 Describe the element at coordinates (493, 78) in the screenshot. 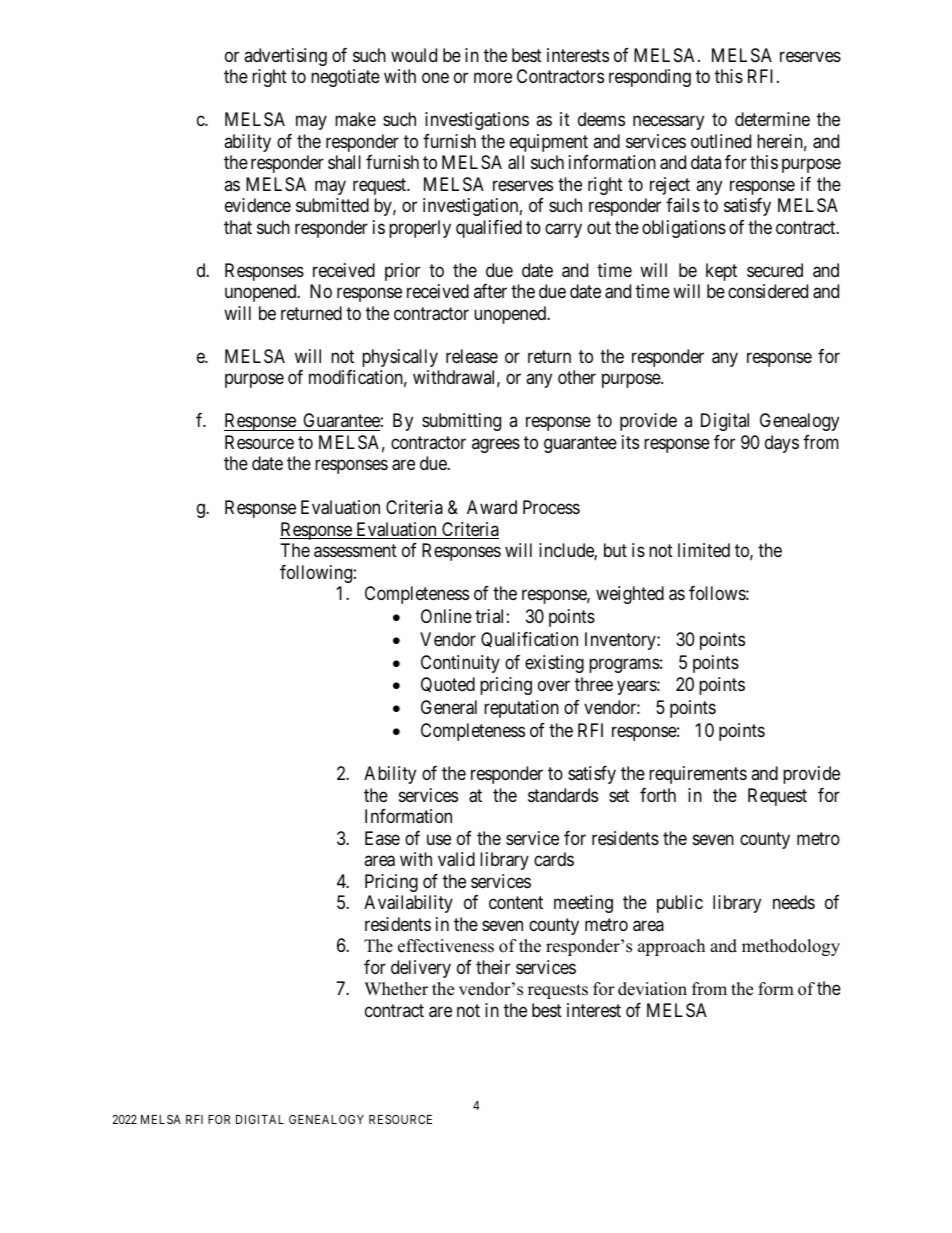

I see `more` at that location.
